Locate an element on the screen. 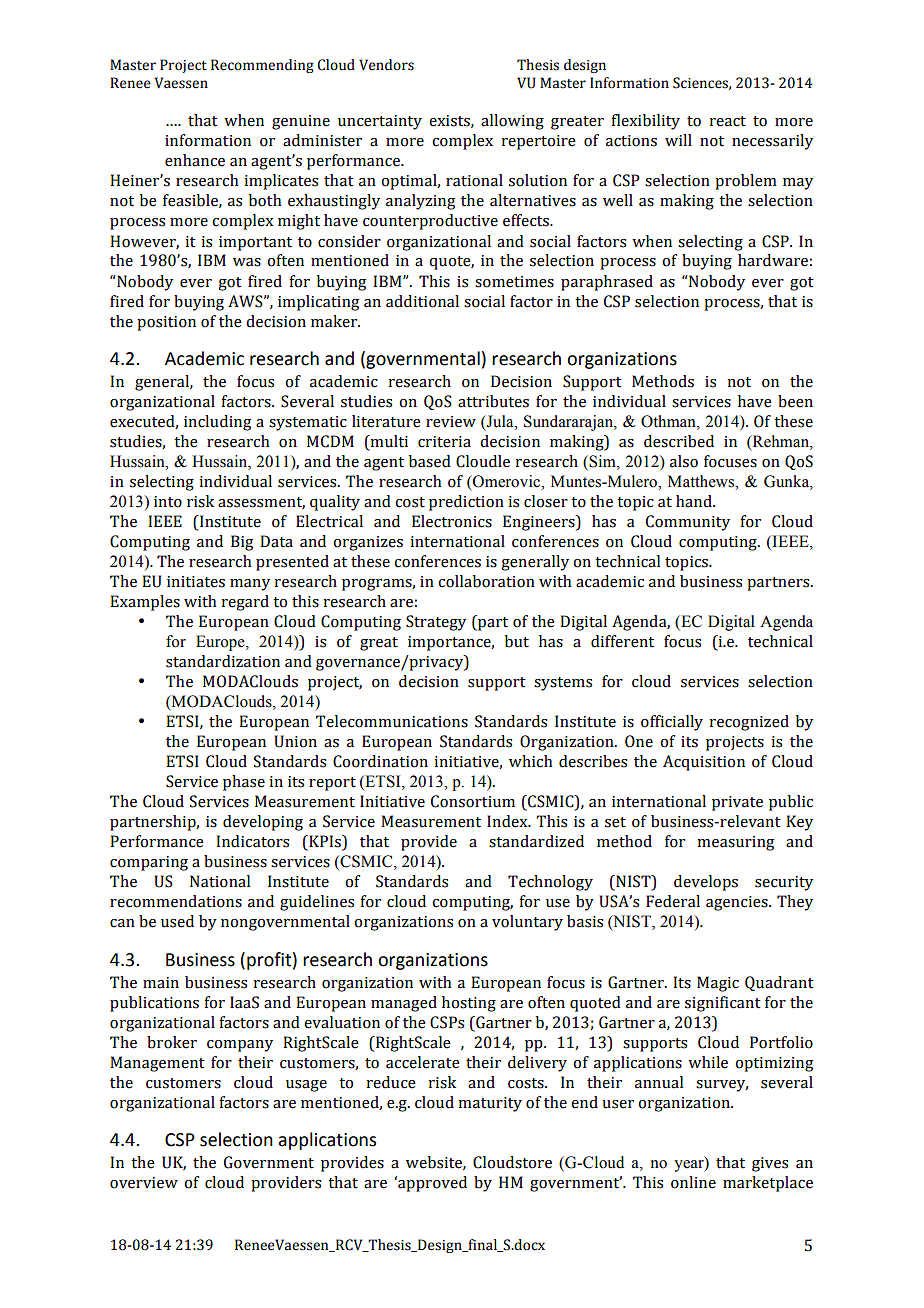  overview is located at coordinates (144, 1183).
